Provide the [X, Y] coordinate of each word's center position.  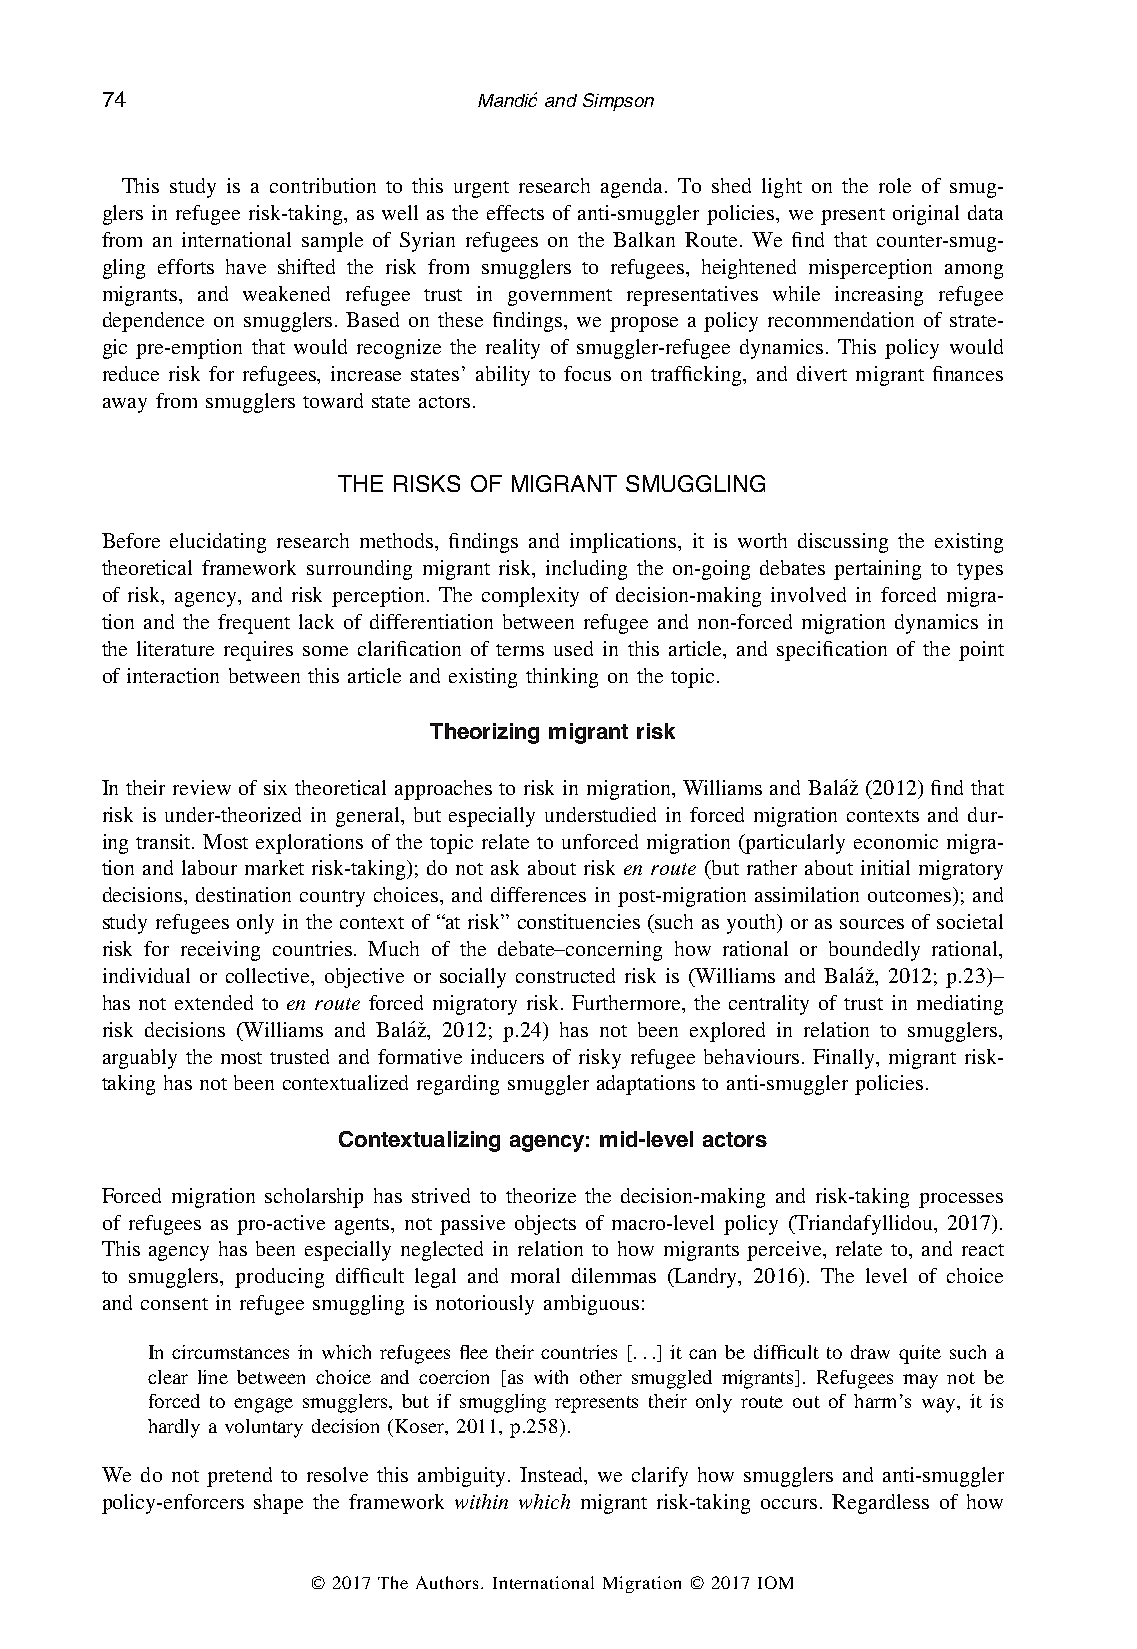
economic [896, 841]
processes [961, 1200]
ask [505, 867]
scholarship [314, 1198]
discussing [843, 543]
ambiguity [463, 1477]
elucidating [218, 543]
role [895, 185]
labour [209, 867]
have [246, 266]
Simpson [618, 102]
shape [278, 1504]
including [586, 570]
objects [545, 1225]
